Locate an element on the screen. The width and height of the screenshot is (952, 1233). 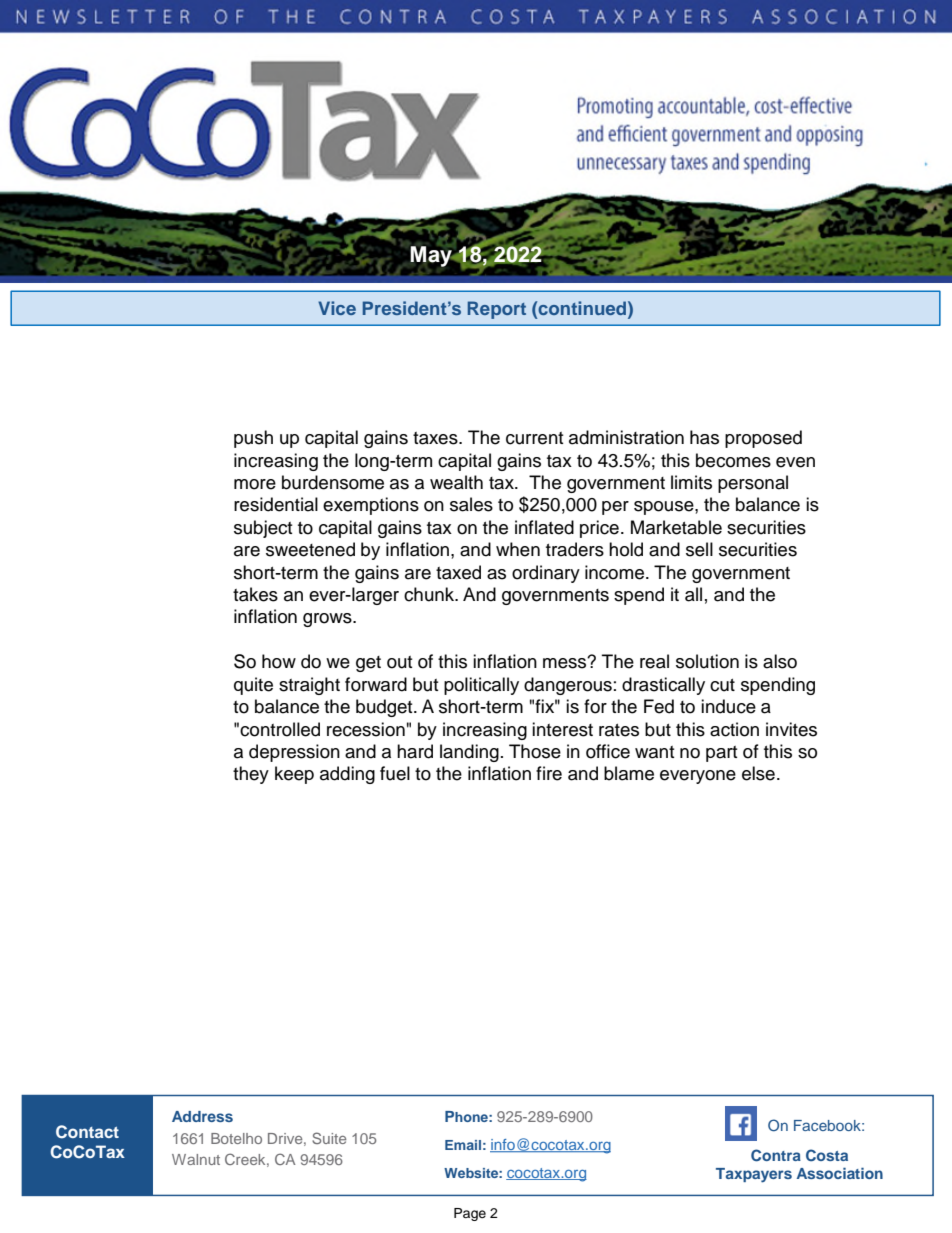
fuel is located at coordinates (395, 773).
